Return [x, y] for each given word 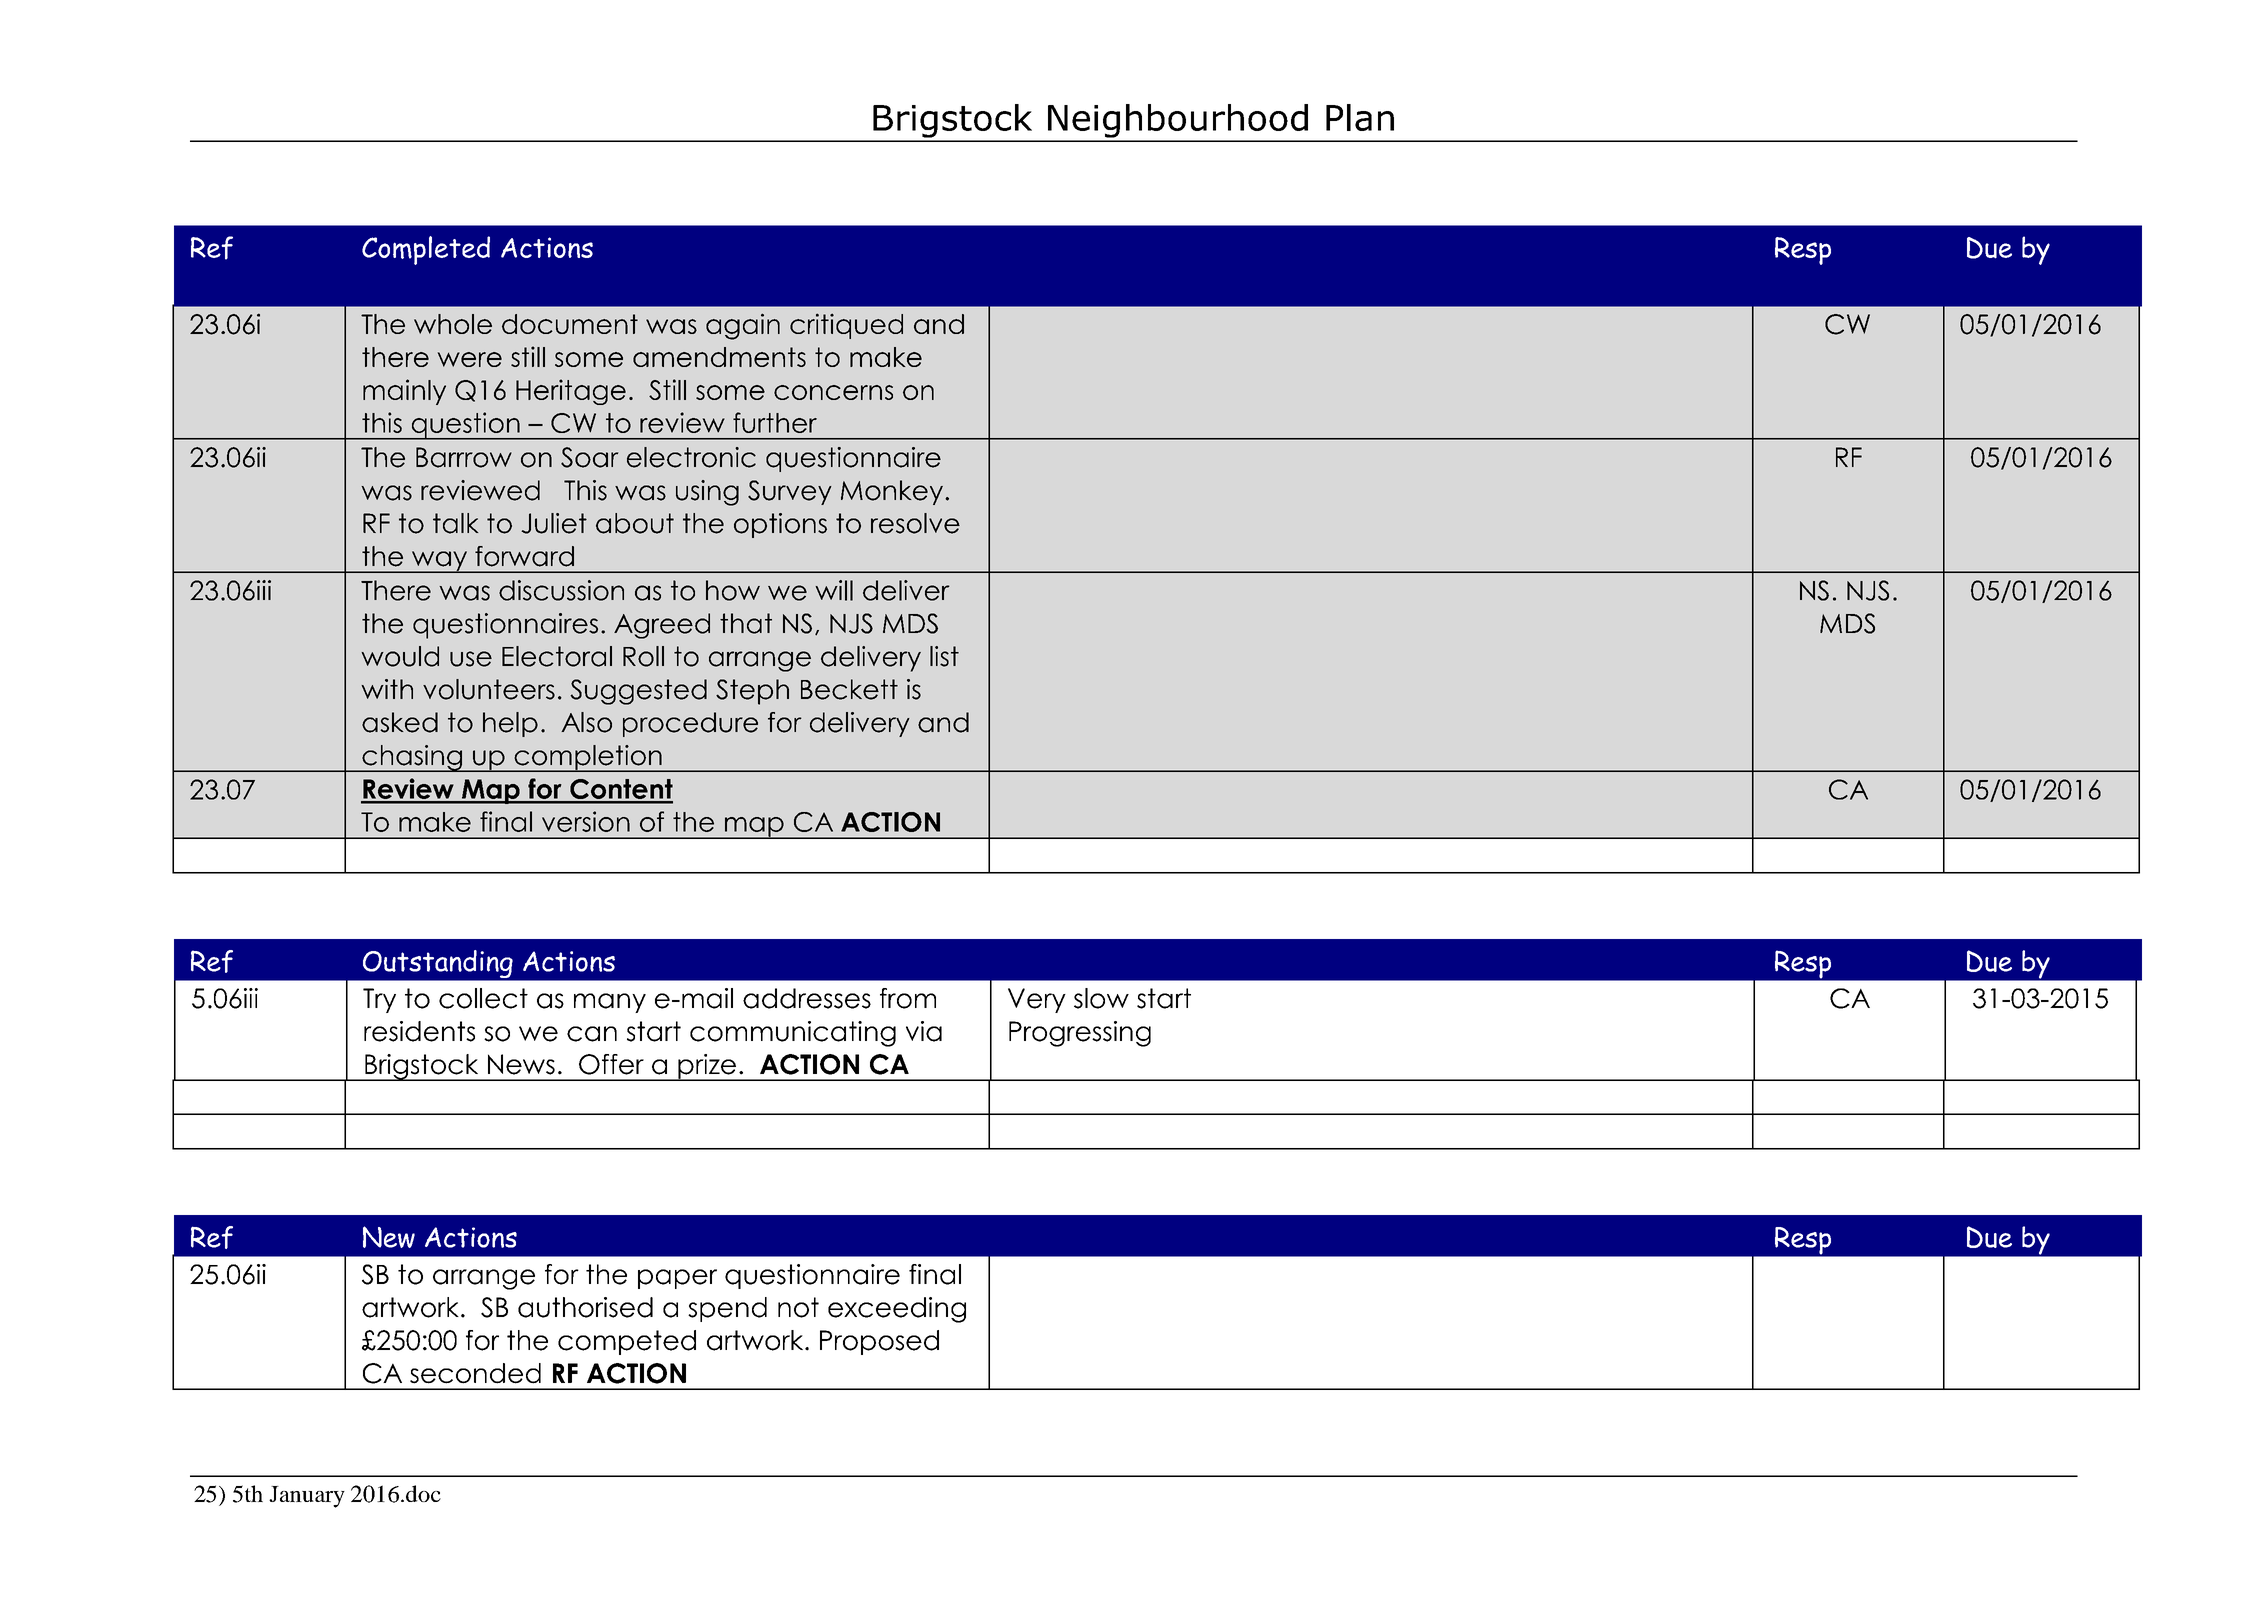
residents [419, 1031]
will [834, 590]
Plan [1360, 117]
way [439, 562]
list [944, 656]
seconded [475, 1373]
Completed [426, 250]
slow [1101, 998]
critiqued [846, 326]
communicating [793, 1034]
